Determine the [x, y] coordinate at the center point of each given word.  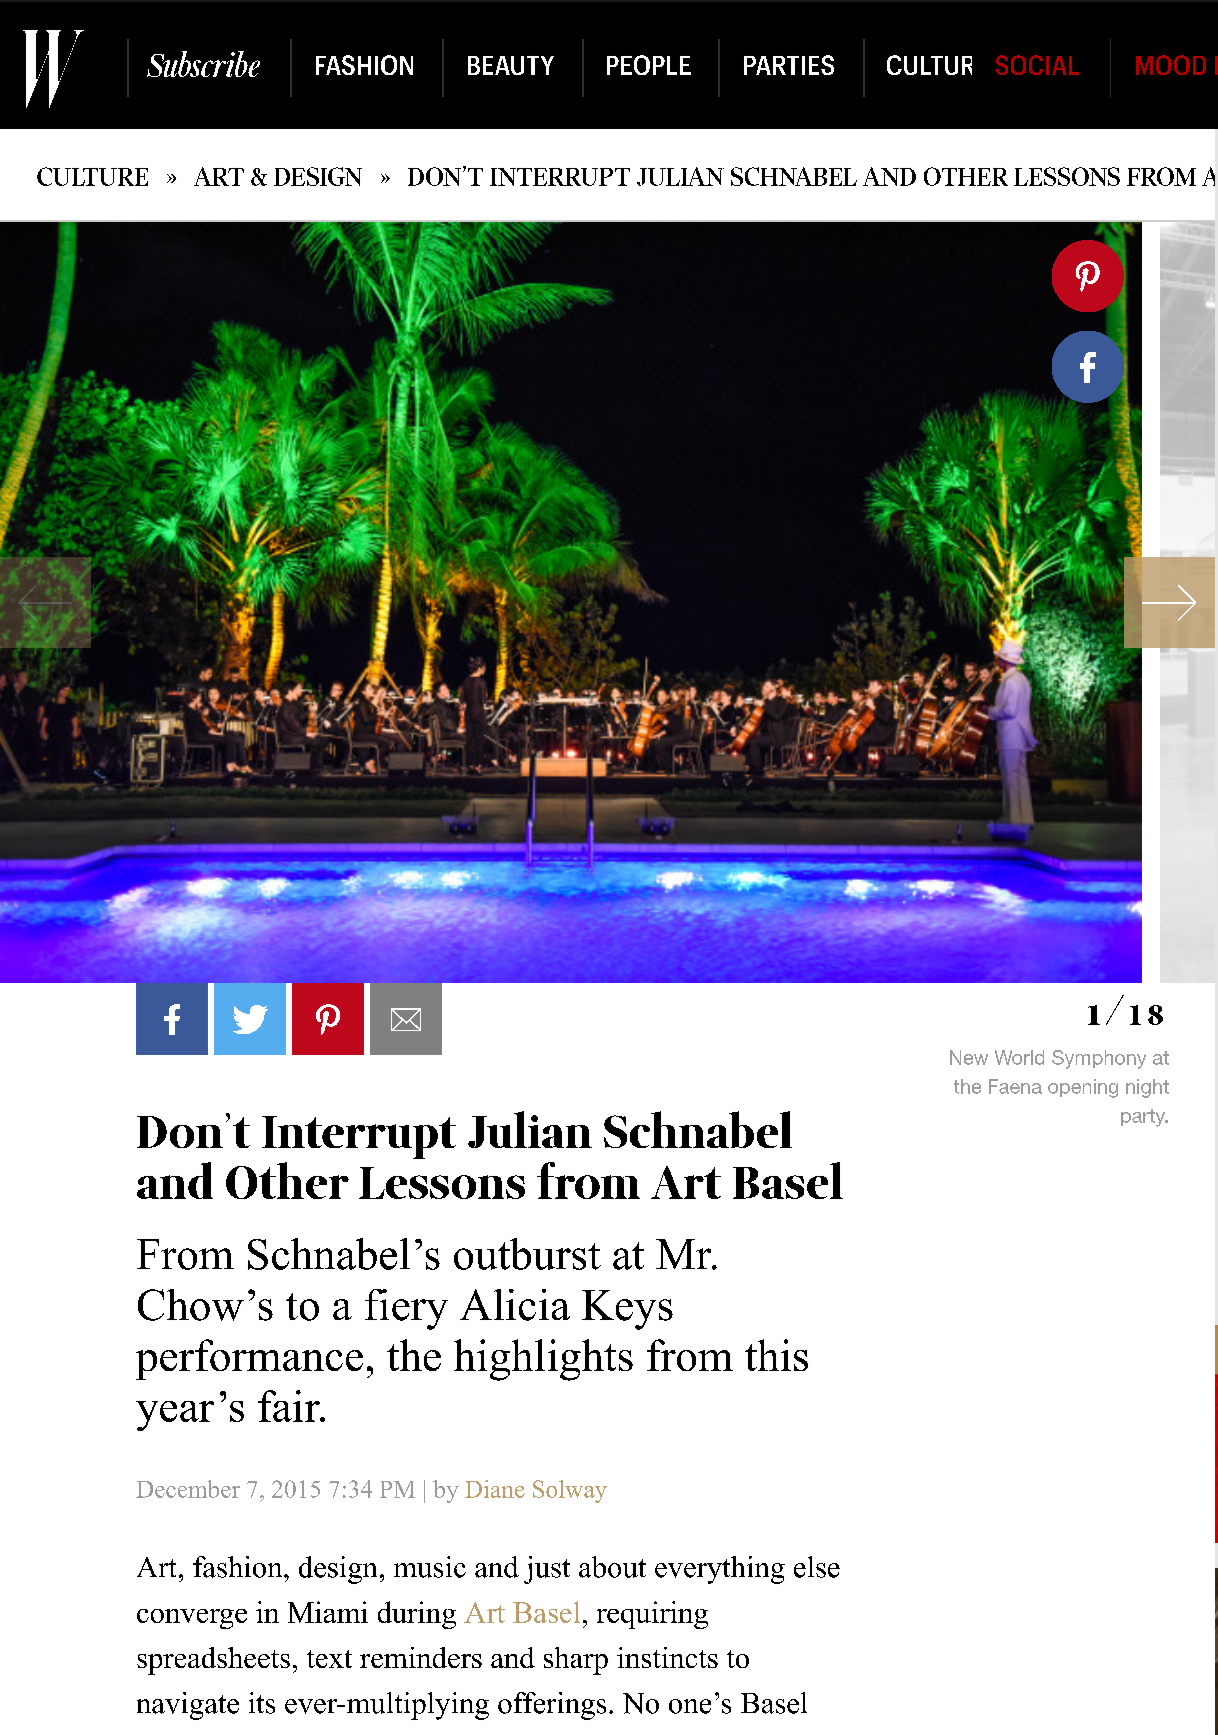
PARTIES [789, 65]
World [1019, 1057]
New [969, 1057]
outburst [527, 1254]
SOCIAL [1037, 65]
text [329, 1659]
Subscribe [203, 64]
